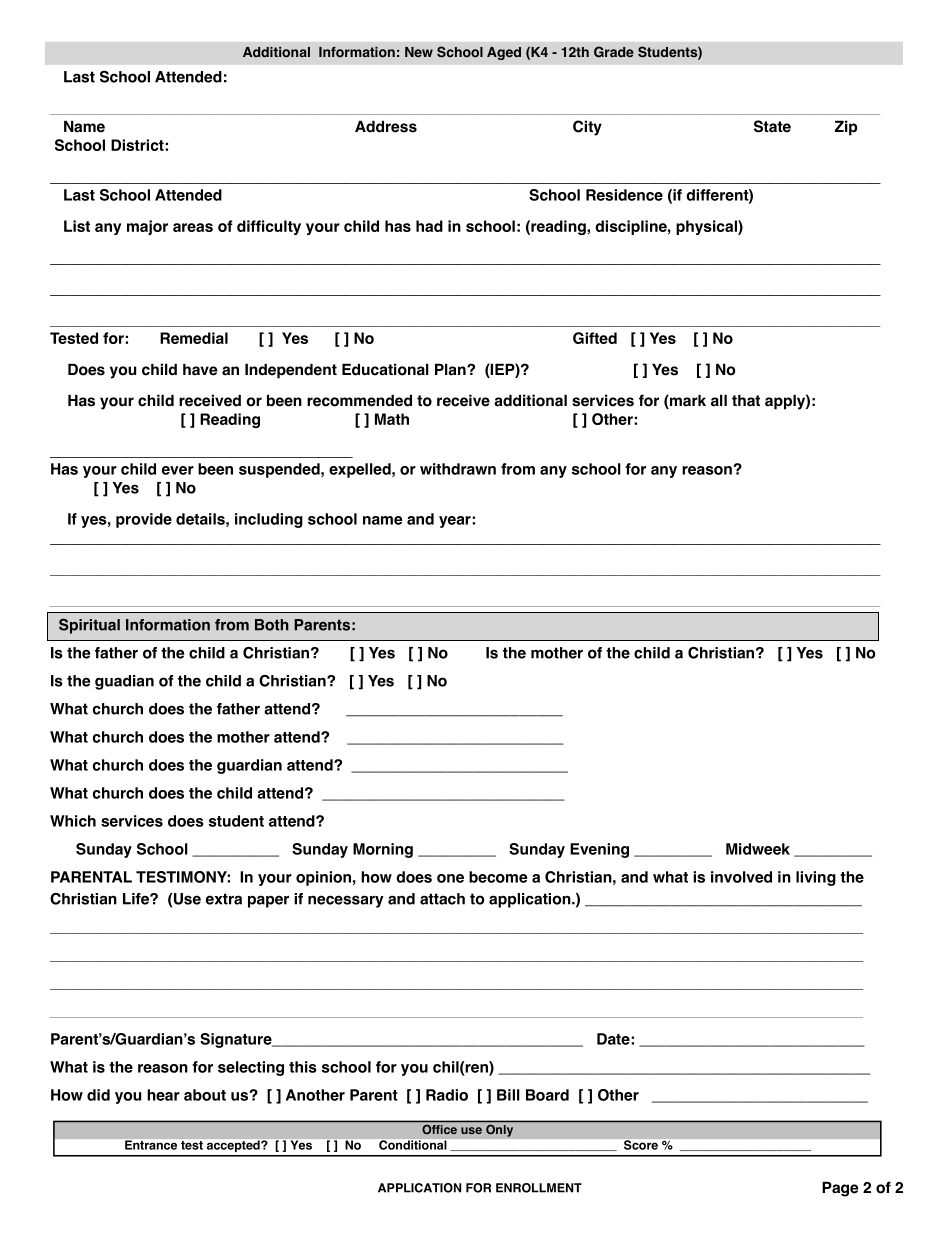 The height and width of the image is (1233, 952). Describe the element at coordinates (144, 520) in the image. I see `provide` at that location.
